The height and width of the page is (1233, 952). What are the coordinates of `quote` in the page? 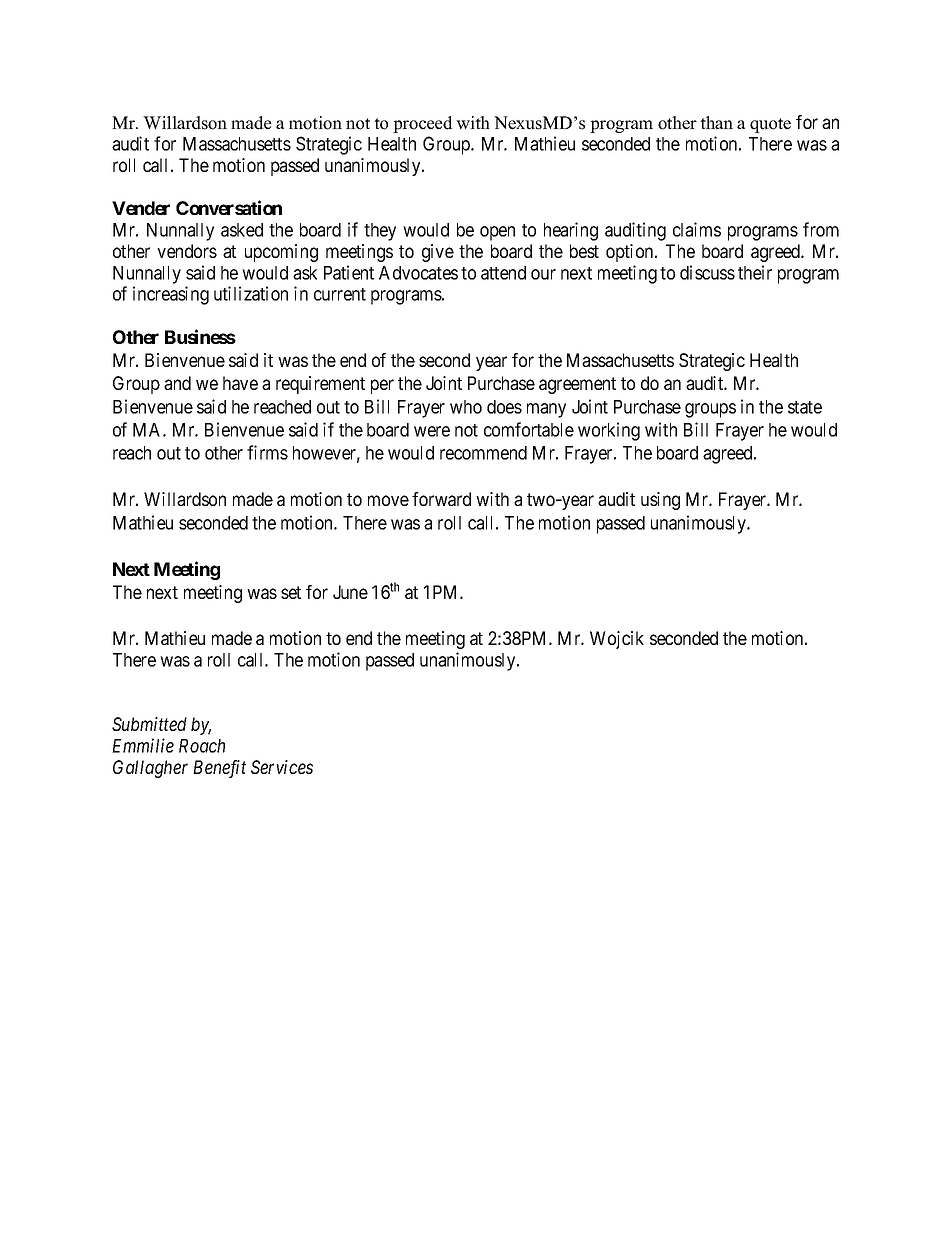 It's located at (770, 125).
